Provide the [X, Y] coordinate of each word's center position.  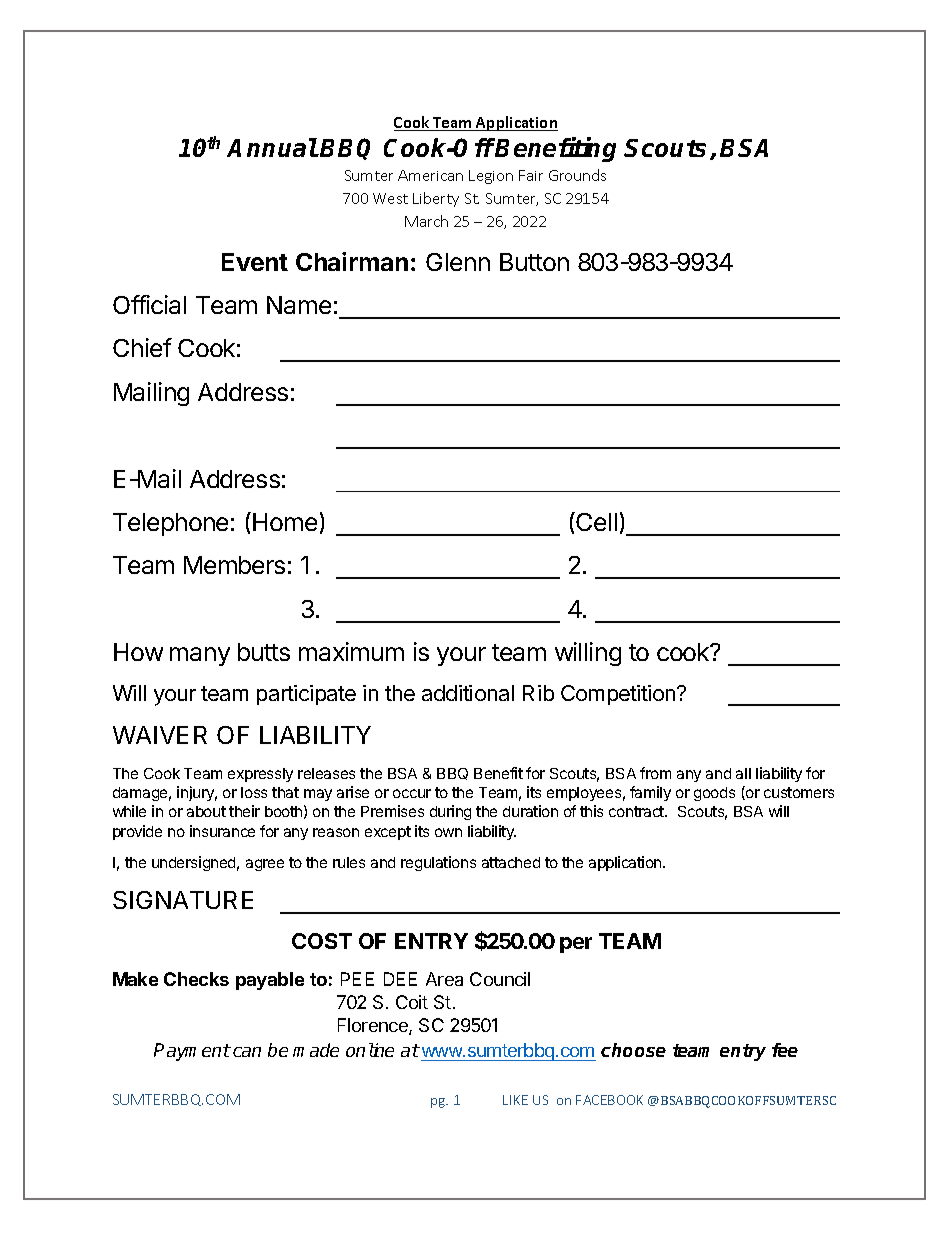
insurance [222, 831]
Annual [272, 147]
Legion [491, 177]
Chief [142, 347]
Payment [192, 1052]
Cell [595, 521]
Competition [618, 695]
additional [468, 693]
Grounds [577, 175]
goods [714, 794]
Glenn [458, 262]
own [448, 832]
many [200, 656]
